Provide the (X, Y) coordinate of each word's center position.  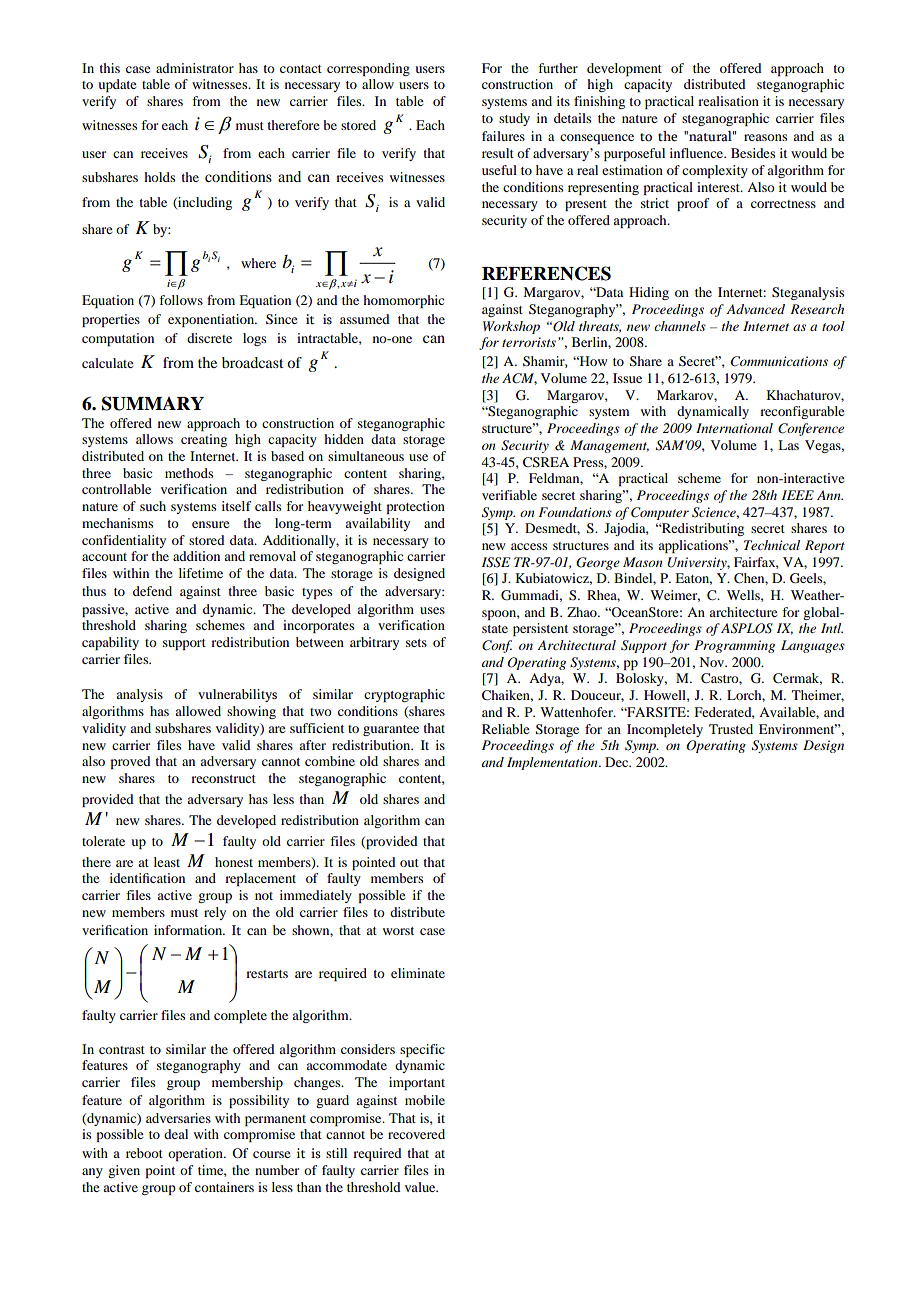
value (421, 1187)
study (514, 119)
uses (432, 610)
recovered (416, 1134)
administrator (195, 68)
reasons (765, 137)
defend (152, 591)
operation (196, 1154)
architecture (743, 612)
